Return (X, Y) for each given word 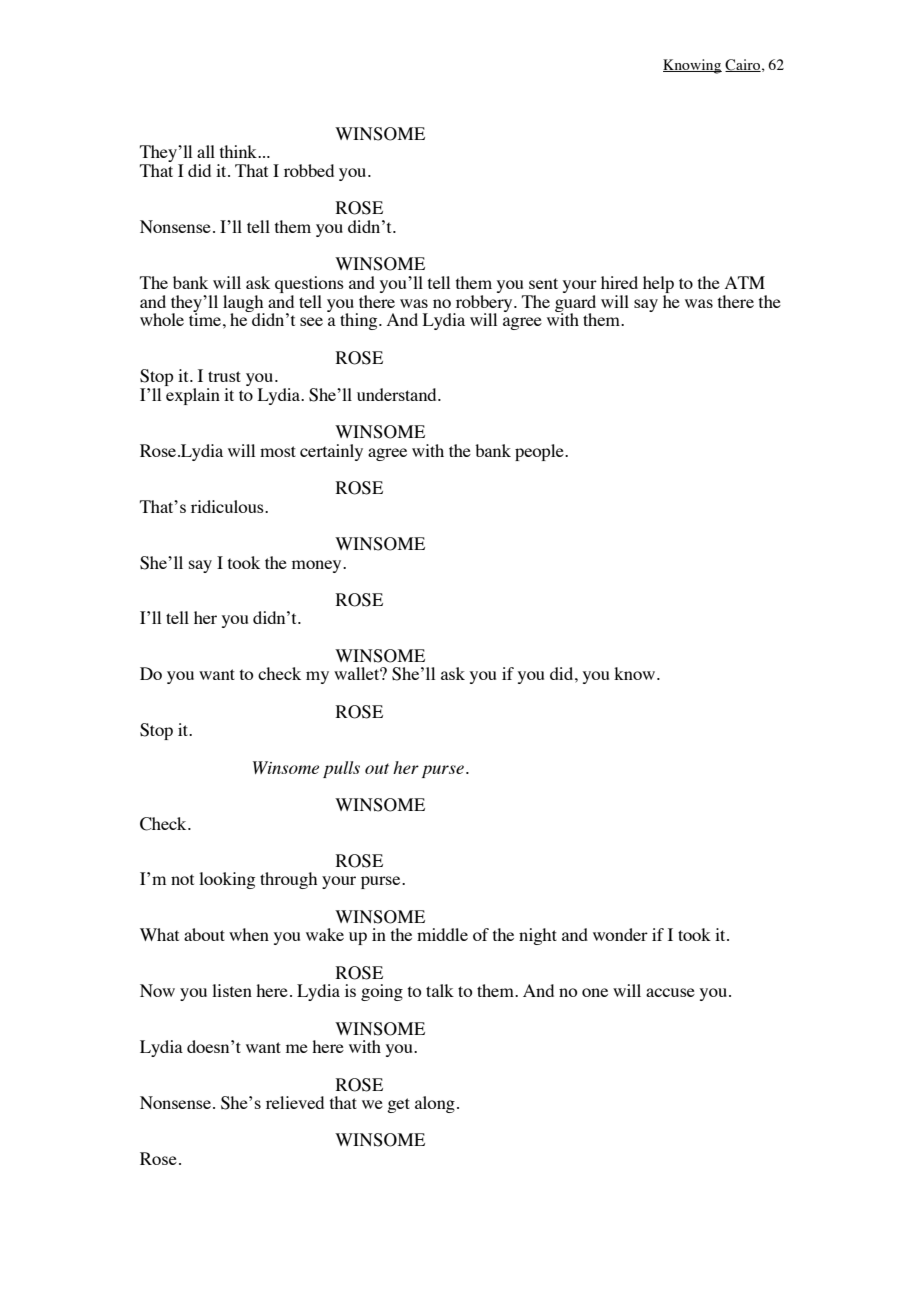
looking (227, 880)
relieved (295, 1102)
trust (224, 376)
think (239, 151)
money (318, 566)
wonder (620, 934)
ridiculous (228, 506)
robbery (484, 303)
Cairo (743, 65)
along (435, 1104)
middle (442, 934)
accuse (670, 992)
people (540, 452)
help (658, 284)
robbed (309, 170)
